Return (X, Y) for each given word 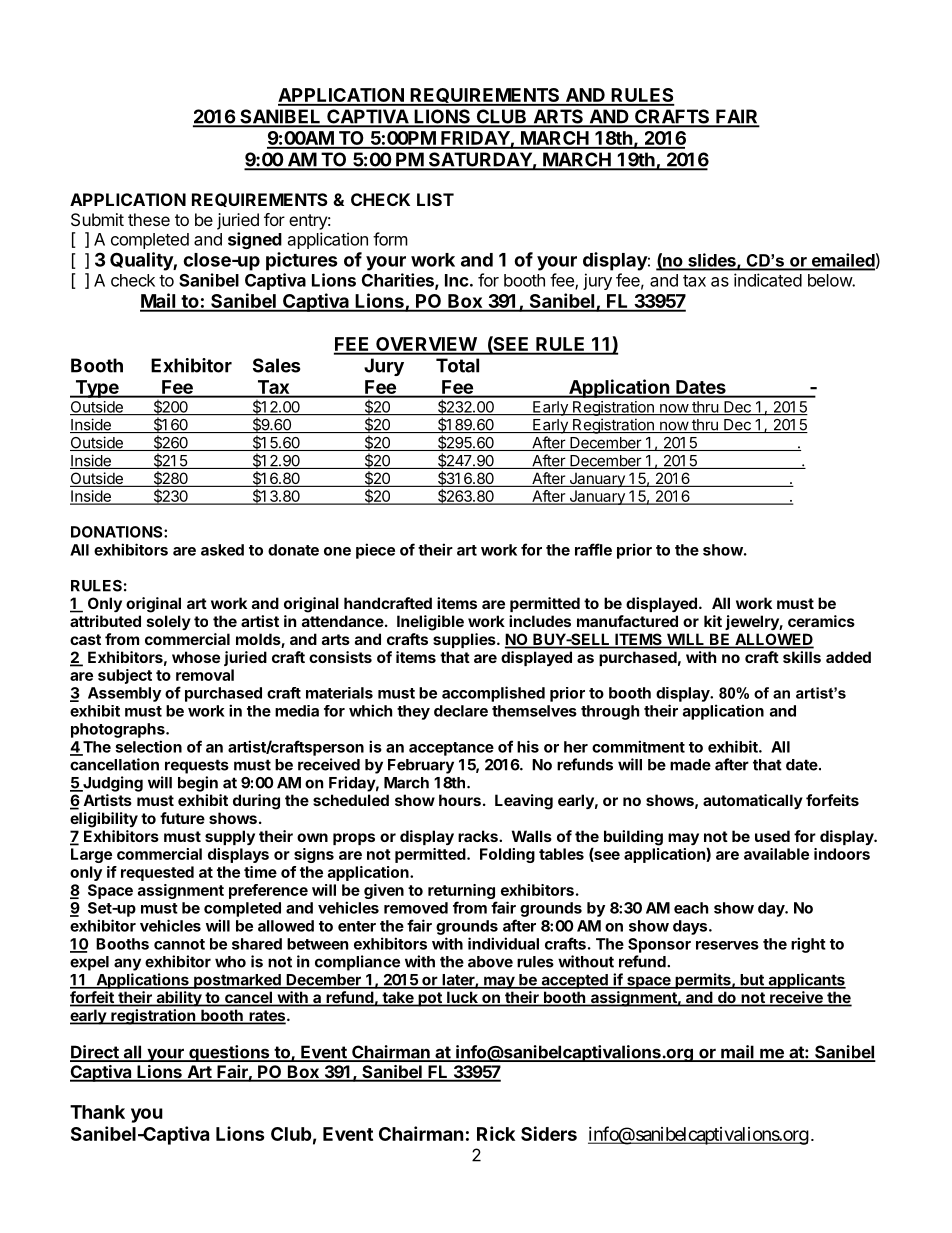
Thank (97, 1112)
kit (713, 621)
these (149, 219)
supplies (465, 640)
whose (196, 657)
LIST (435, 199)
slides (712, 261)
